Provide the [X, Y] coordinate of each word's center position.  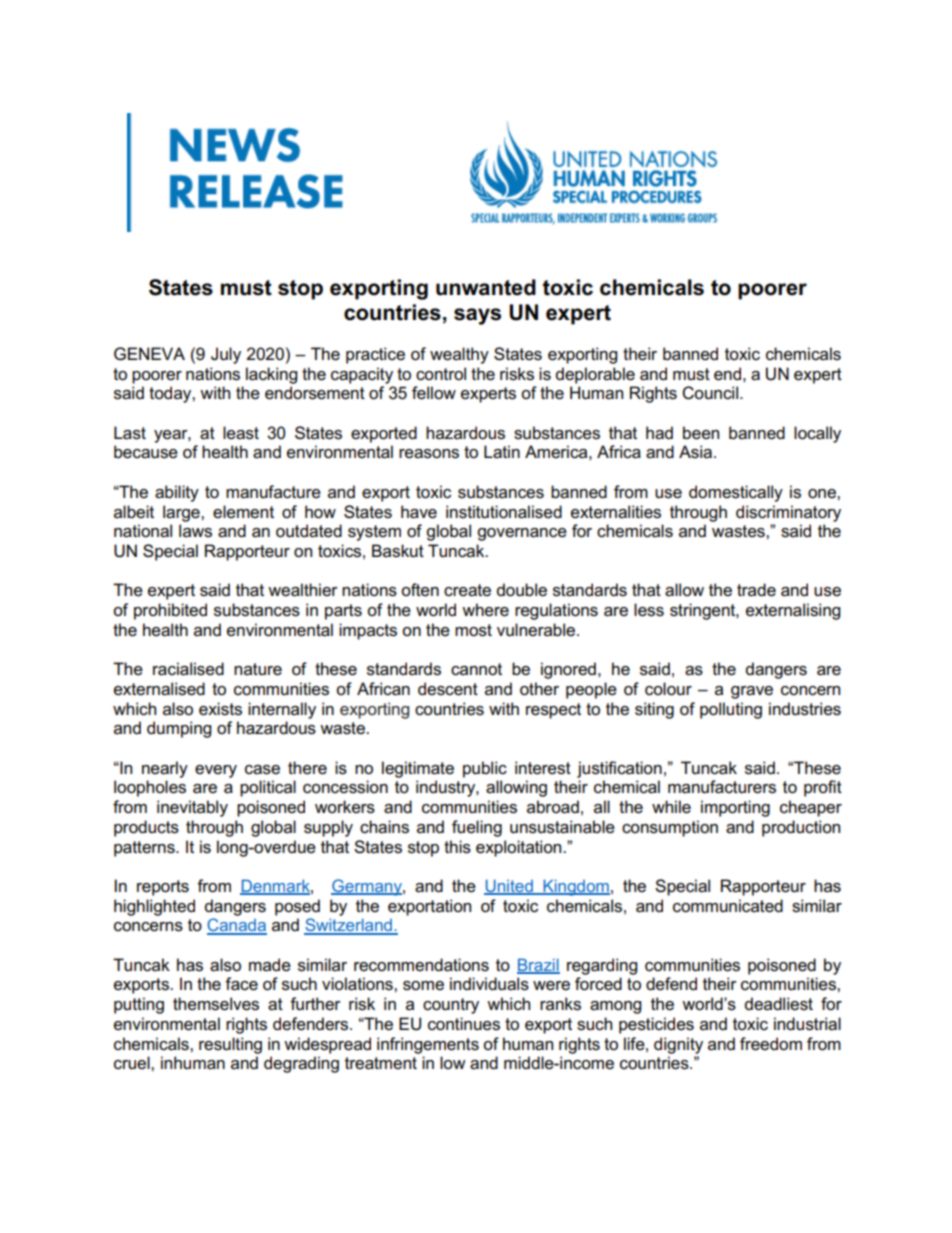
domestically [736, 493]
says [477, 316]
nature [258, 669]
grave [752, 692]
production [801, 828]
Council [711, 393]
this [457, 847]
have [419, 512]
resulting [230, 1045]
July [226, 355]
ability [177, 493]
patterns [145, 849]
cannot [476, 669]
